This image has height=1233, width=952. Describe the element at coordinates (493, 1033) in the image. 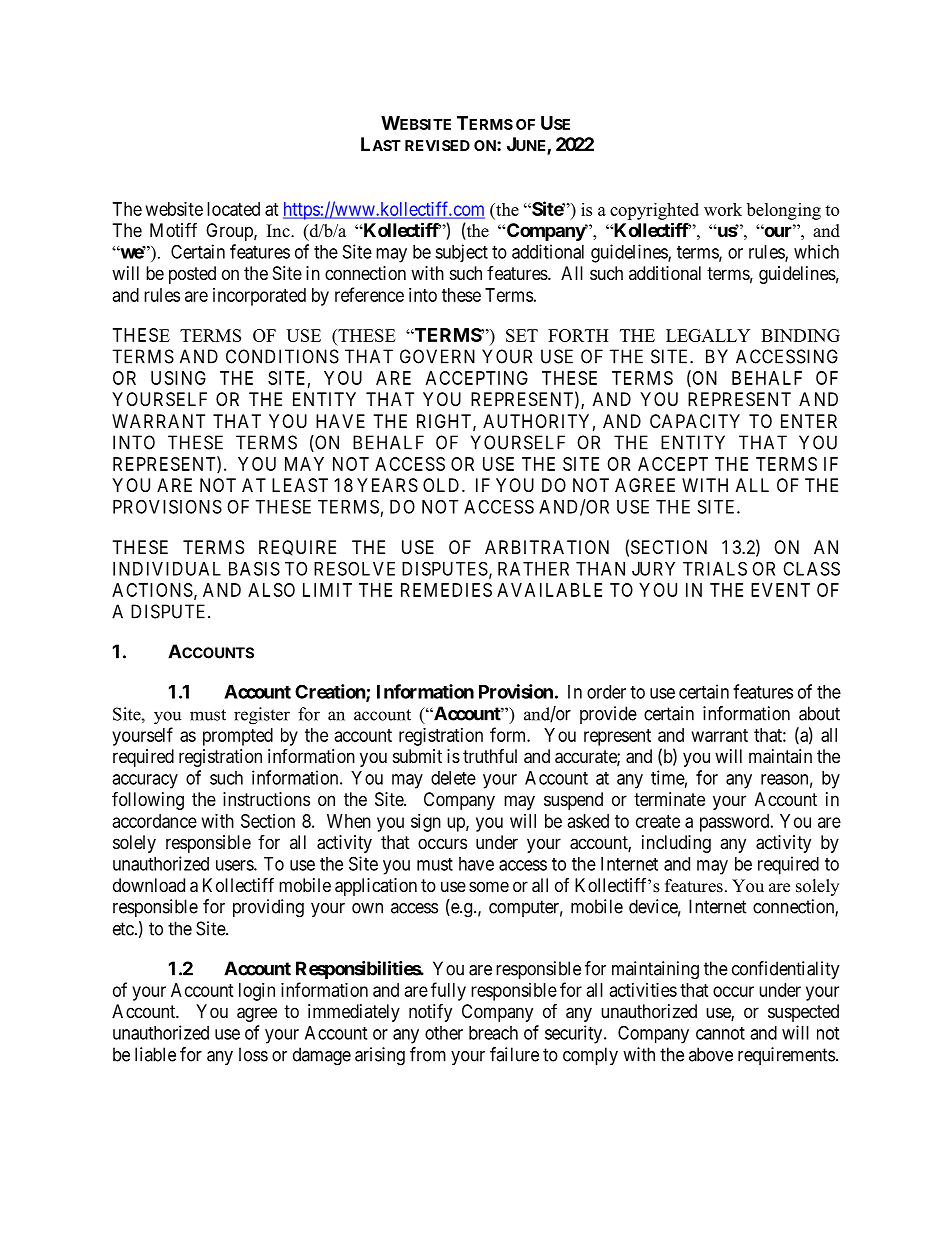

I see `breach` at that location.
